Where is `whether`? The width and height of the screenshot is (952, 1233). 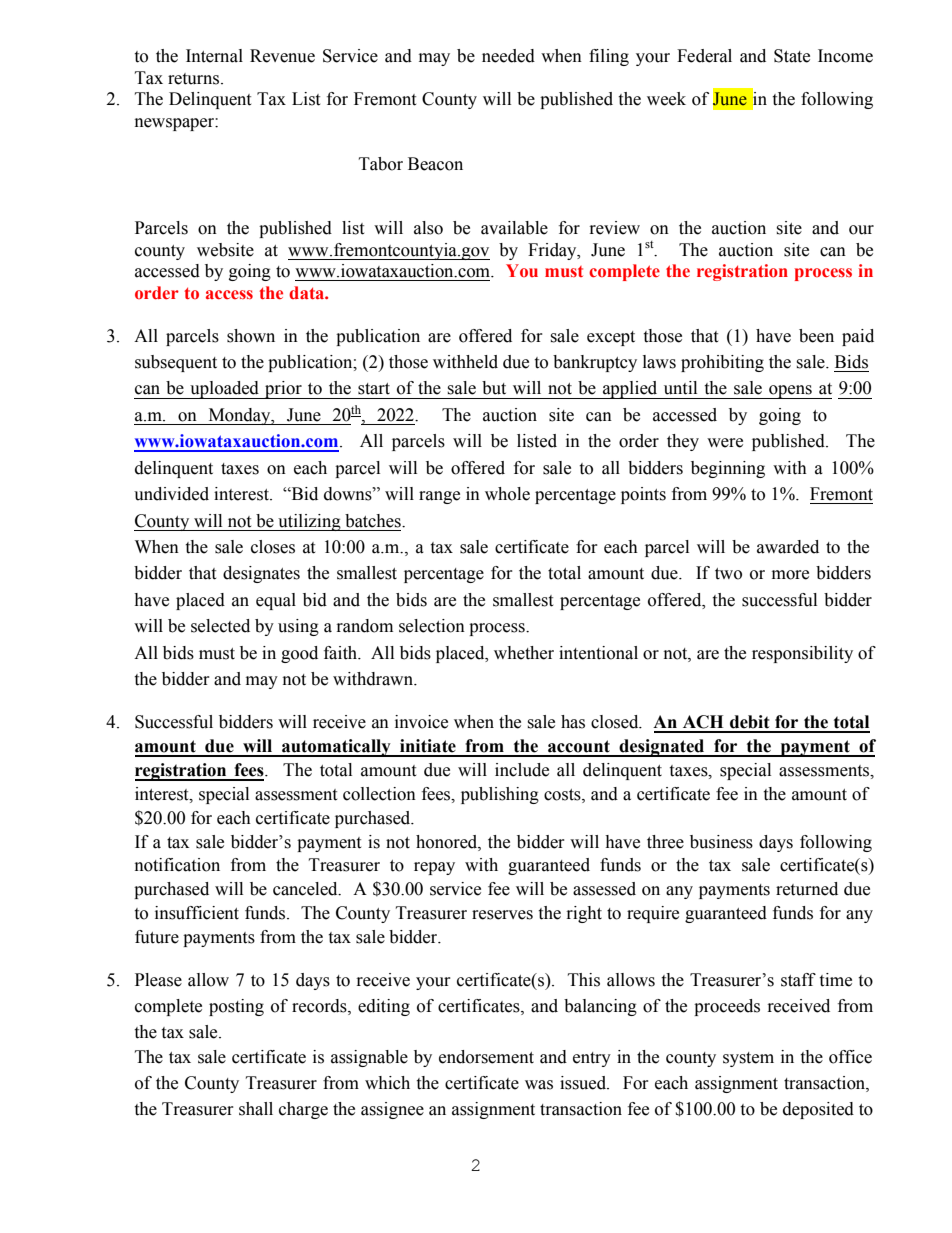 whether is located at coordinates (524, 653).
